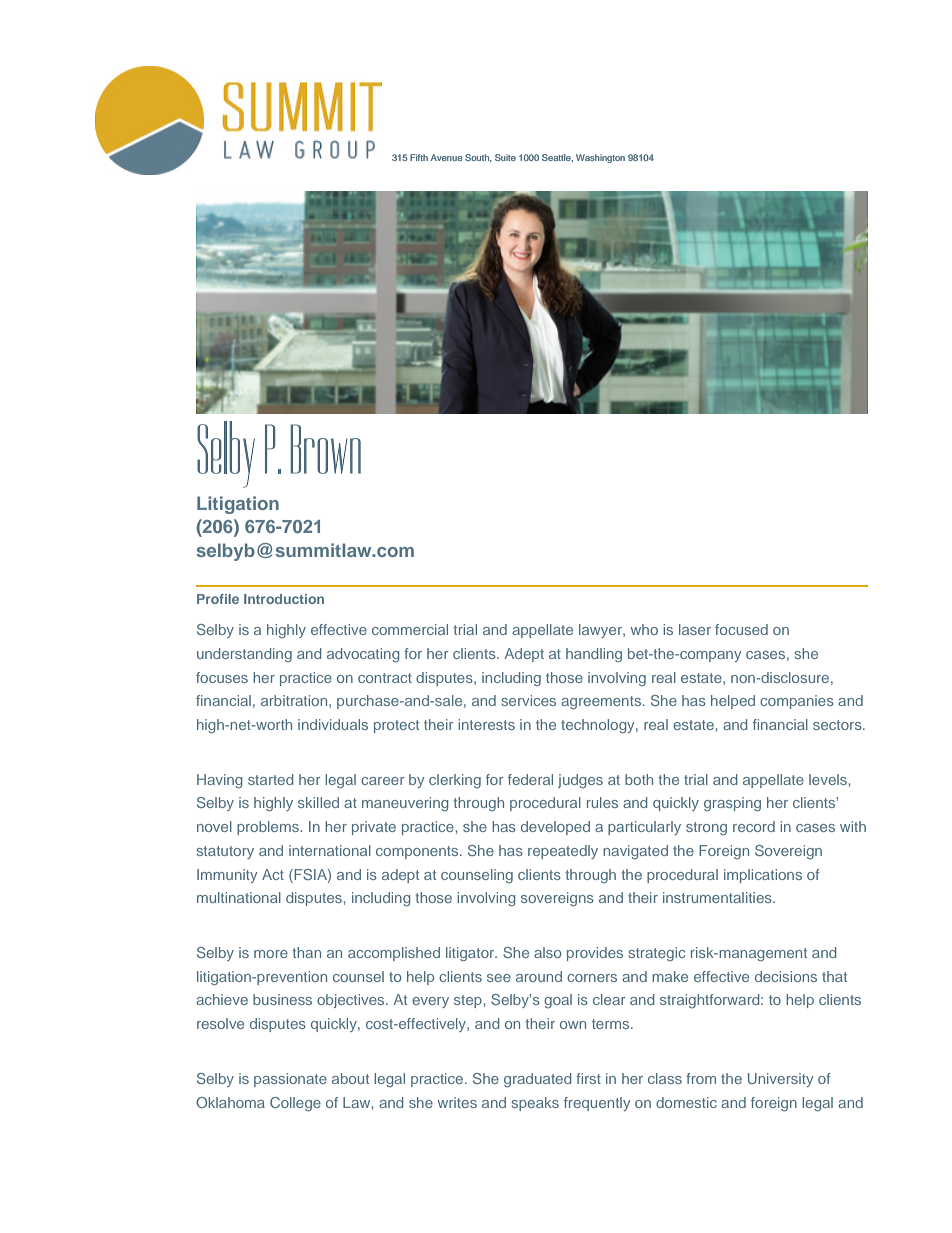 This document has height=1233, width=952. What do you see at coordinates (505, 157) in the document?
I see `Suite` at bounding box center [505, 157].
